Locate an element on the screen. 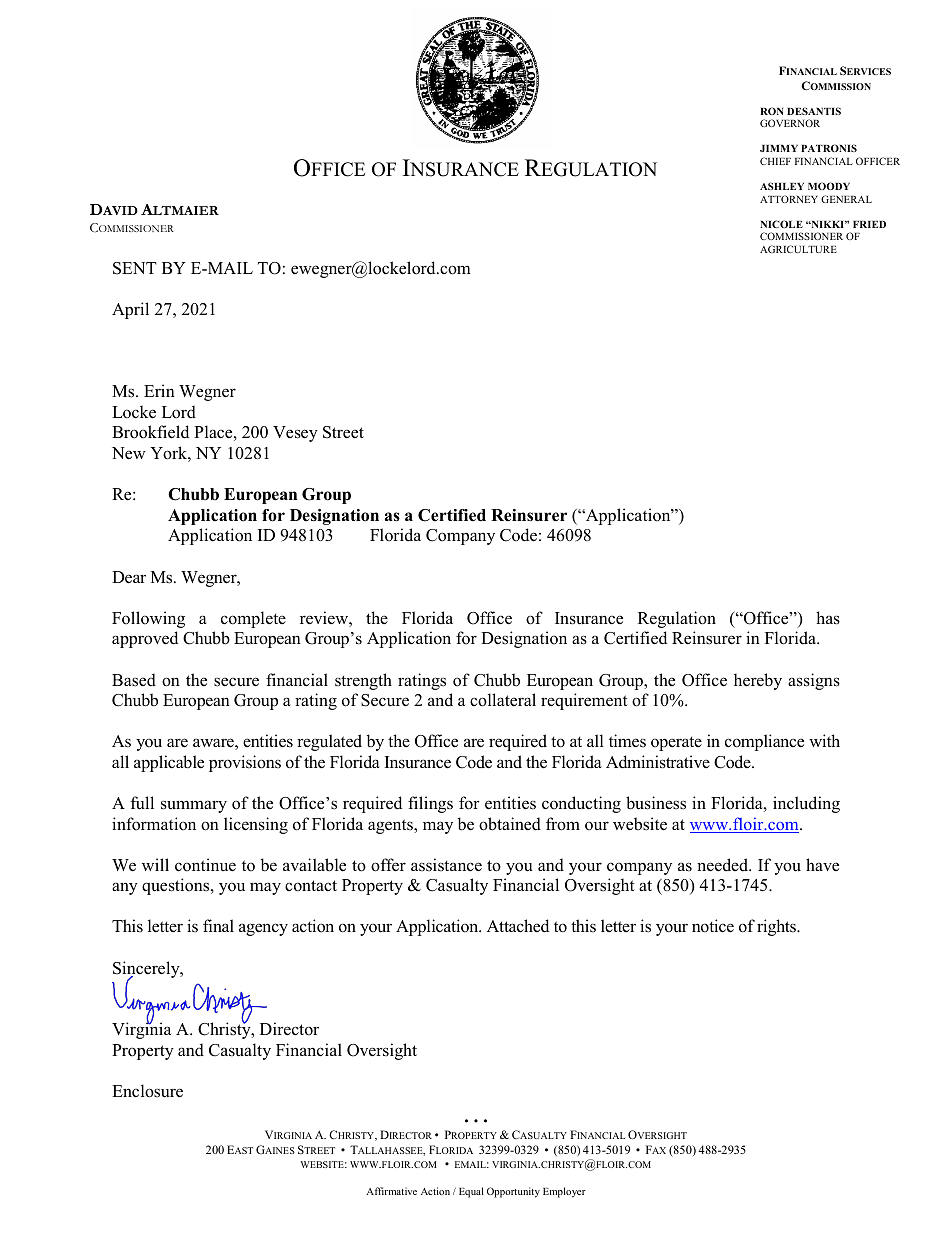 This screenshot has height=1233, width=952. collateral is located at coordinates (503, 700).
